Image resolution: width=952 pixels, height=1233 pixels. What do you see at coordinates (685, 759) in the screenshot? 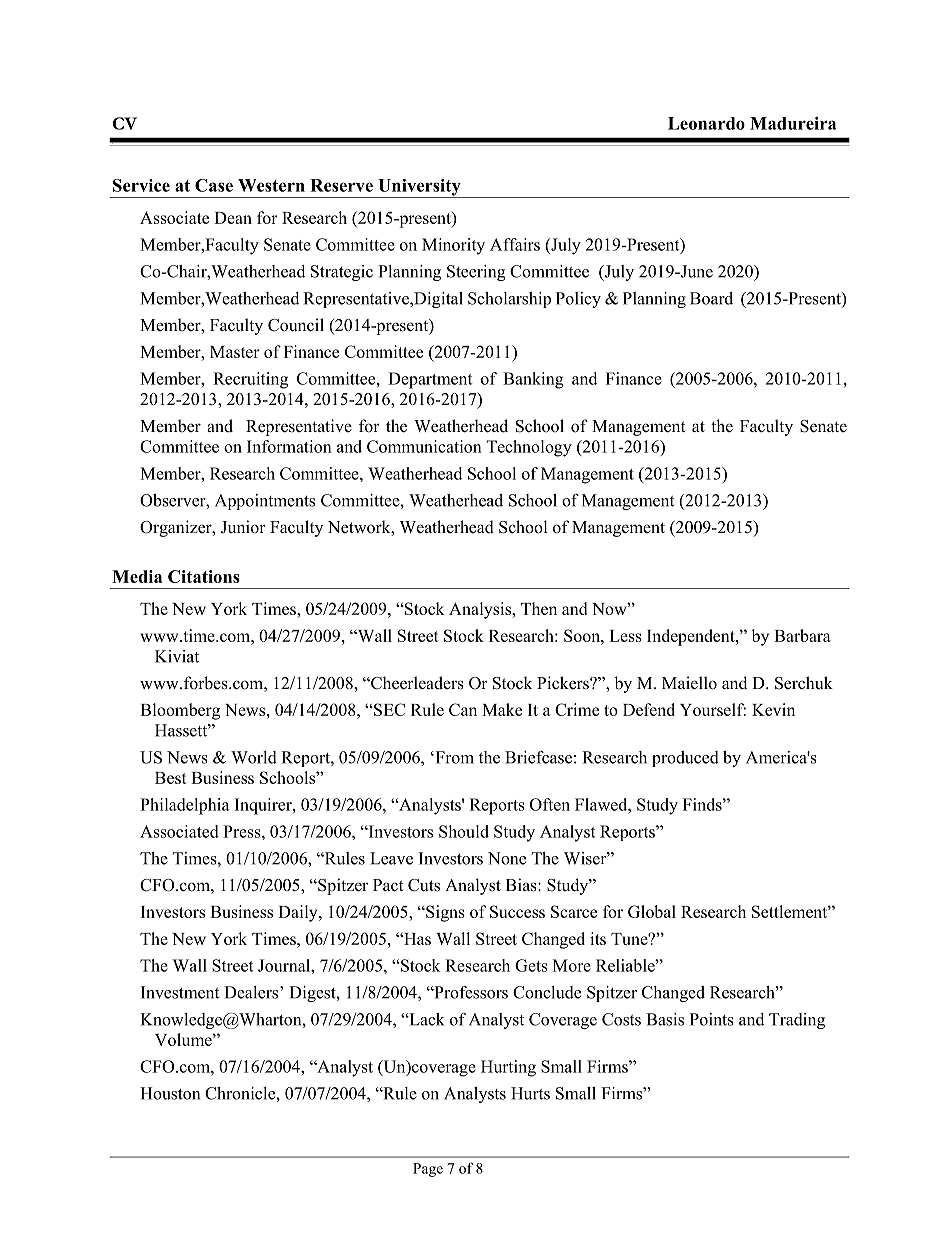
I see `produced` at bounding box center [685, 759].
